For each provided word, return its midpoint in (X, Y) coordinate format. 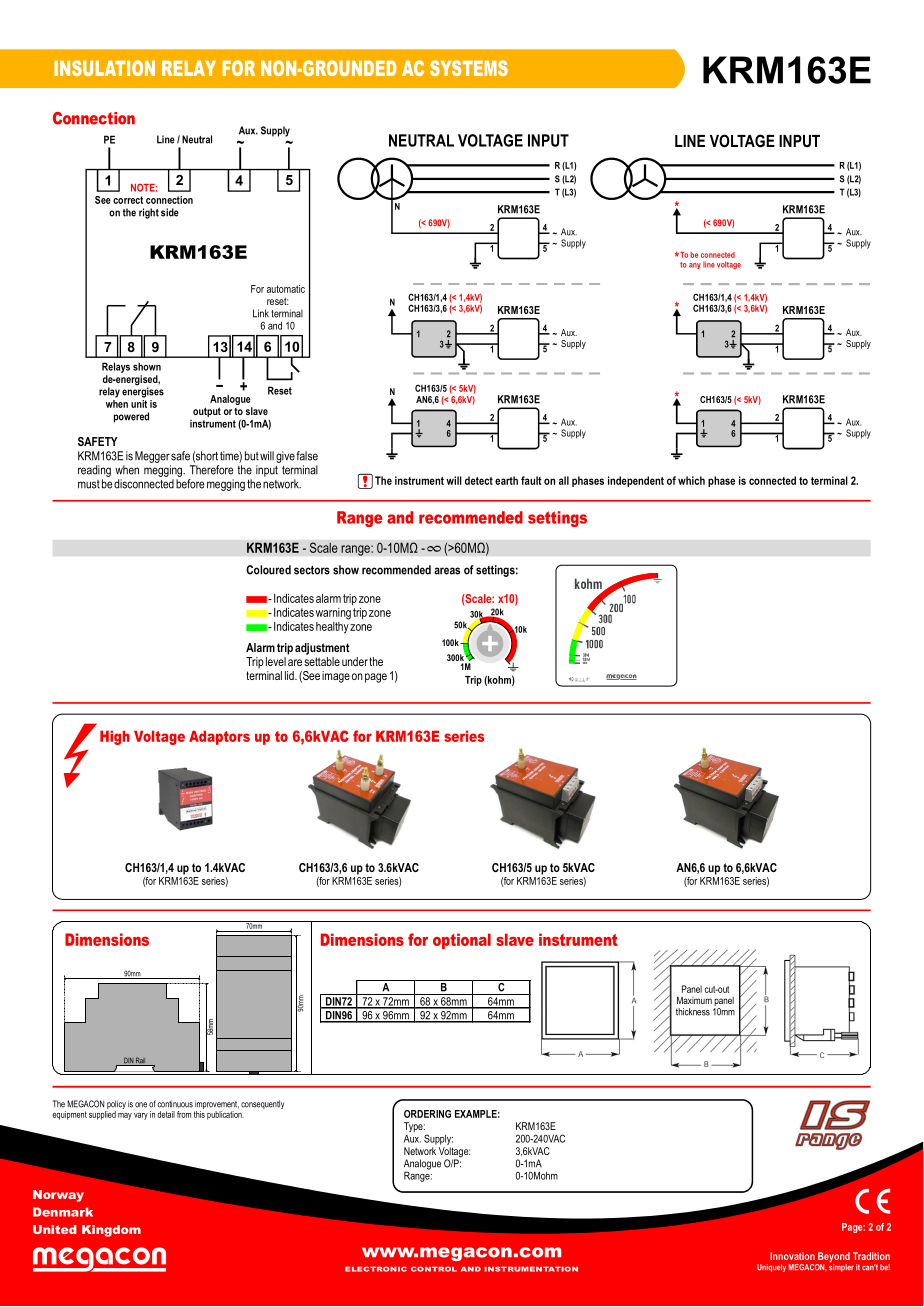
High (115, 737)
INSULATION (104, 68)
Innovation (792, 1256)
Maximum (694, 1000)
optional (462, 941)
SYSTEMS (469, 68)
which (691, 480)
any (695, 266)
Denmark (63, 1212)
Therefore (211, 470)
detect (479, 480)
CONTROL (434, 1269)
